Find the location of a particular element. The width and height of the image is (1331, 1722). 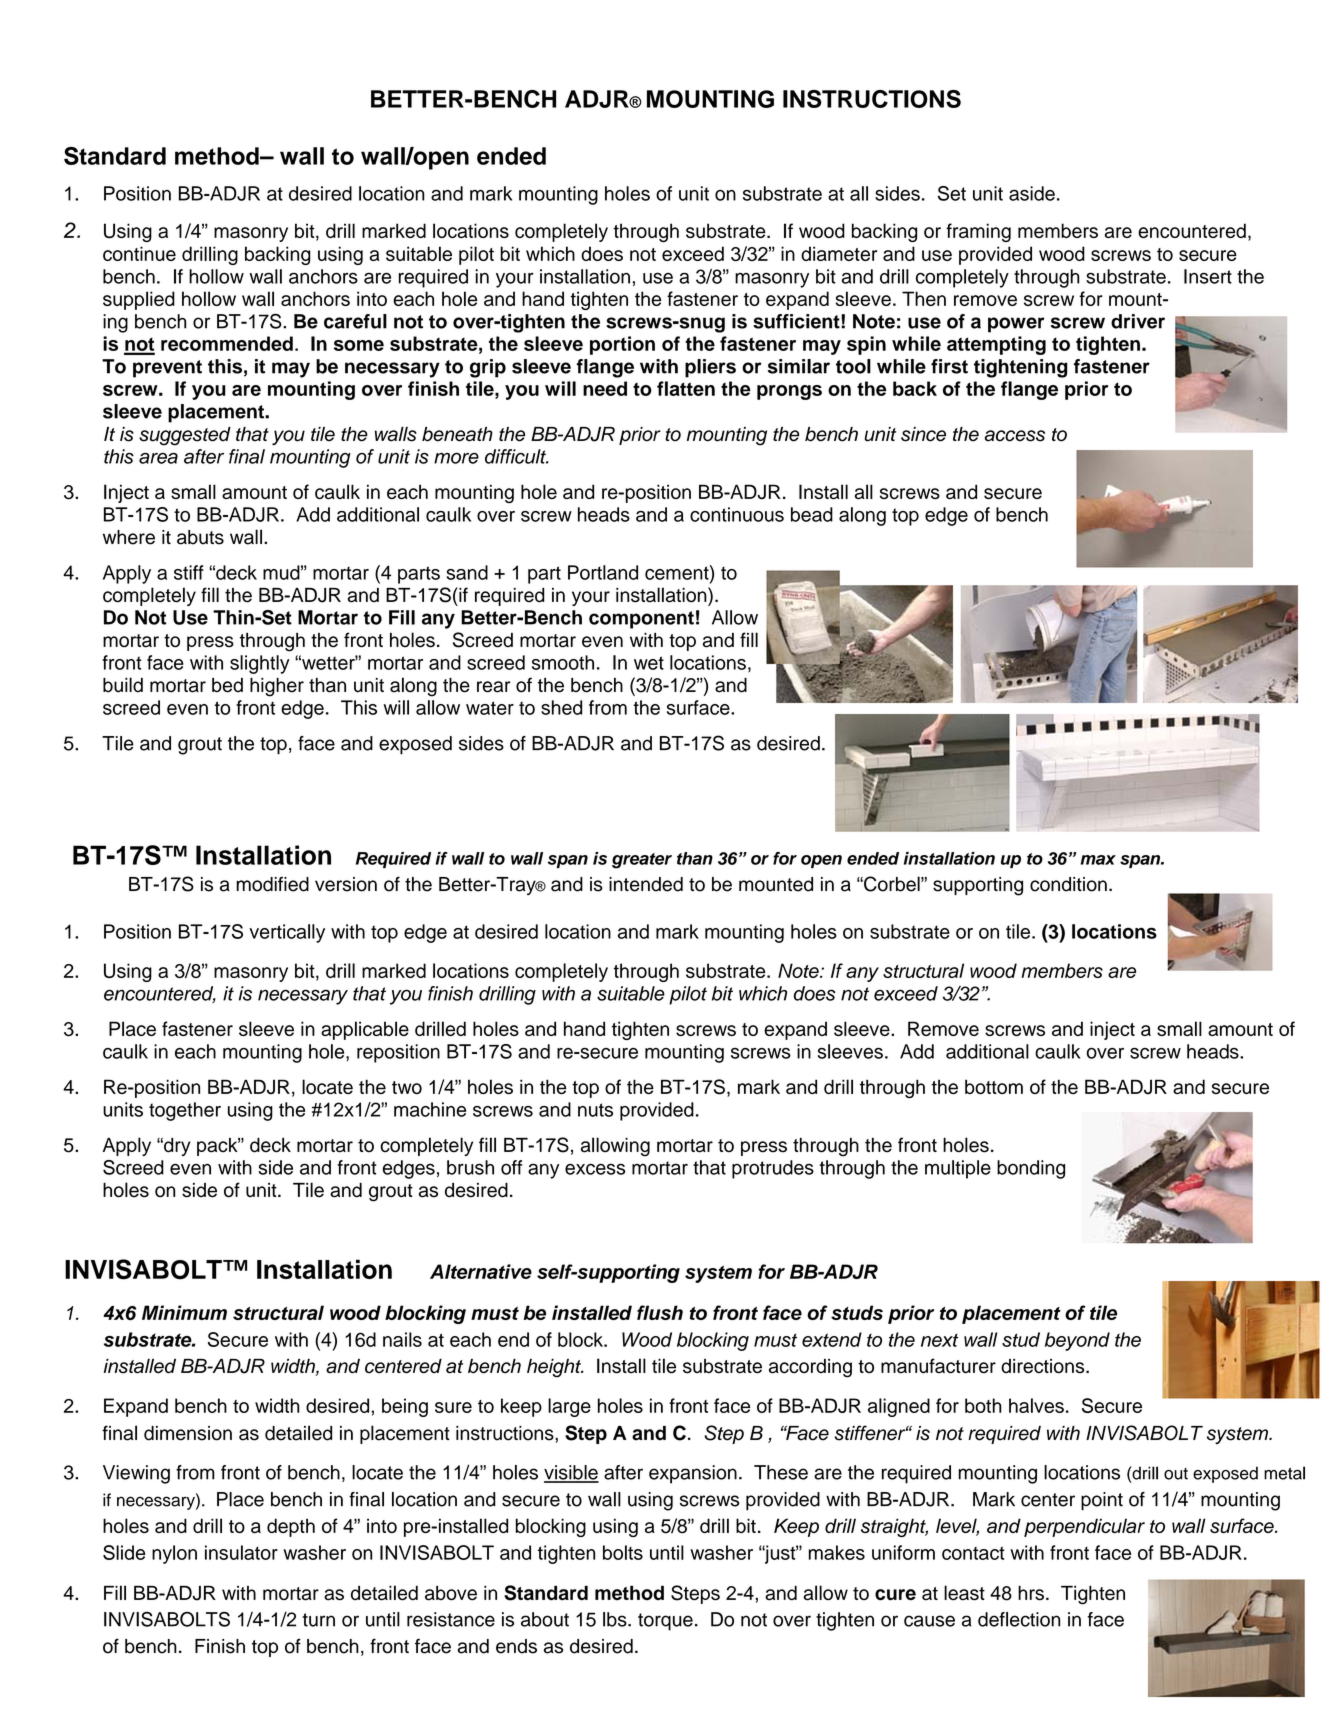

max is located at coordinates (1098, 860).
